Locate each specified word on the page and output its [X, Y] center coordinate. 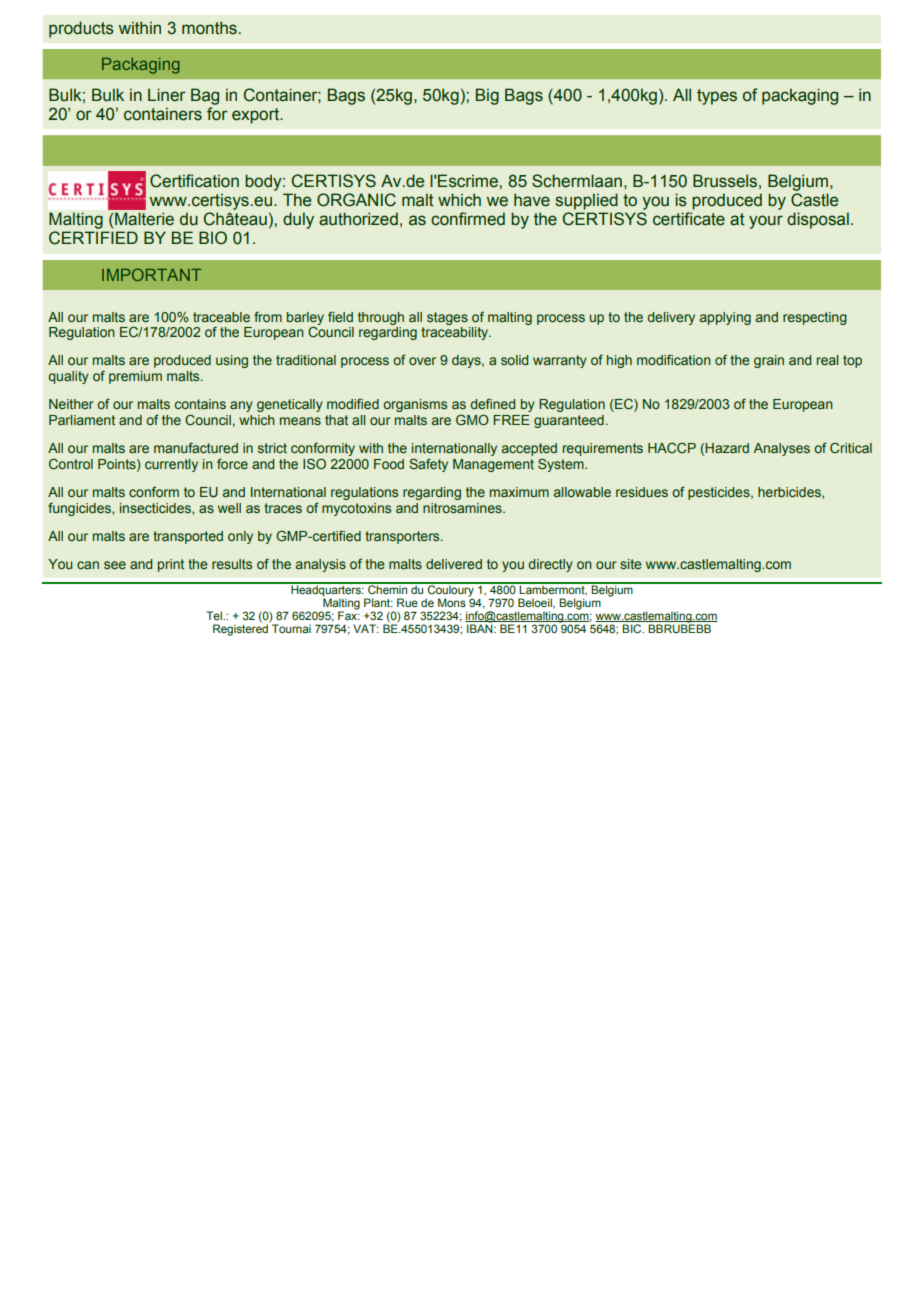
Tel [215, 615]
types [717, 97]
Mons [452, 602]
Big [487, 96]
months [209, 28]
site [631, 564]
